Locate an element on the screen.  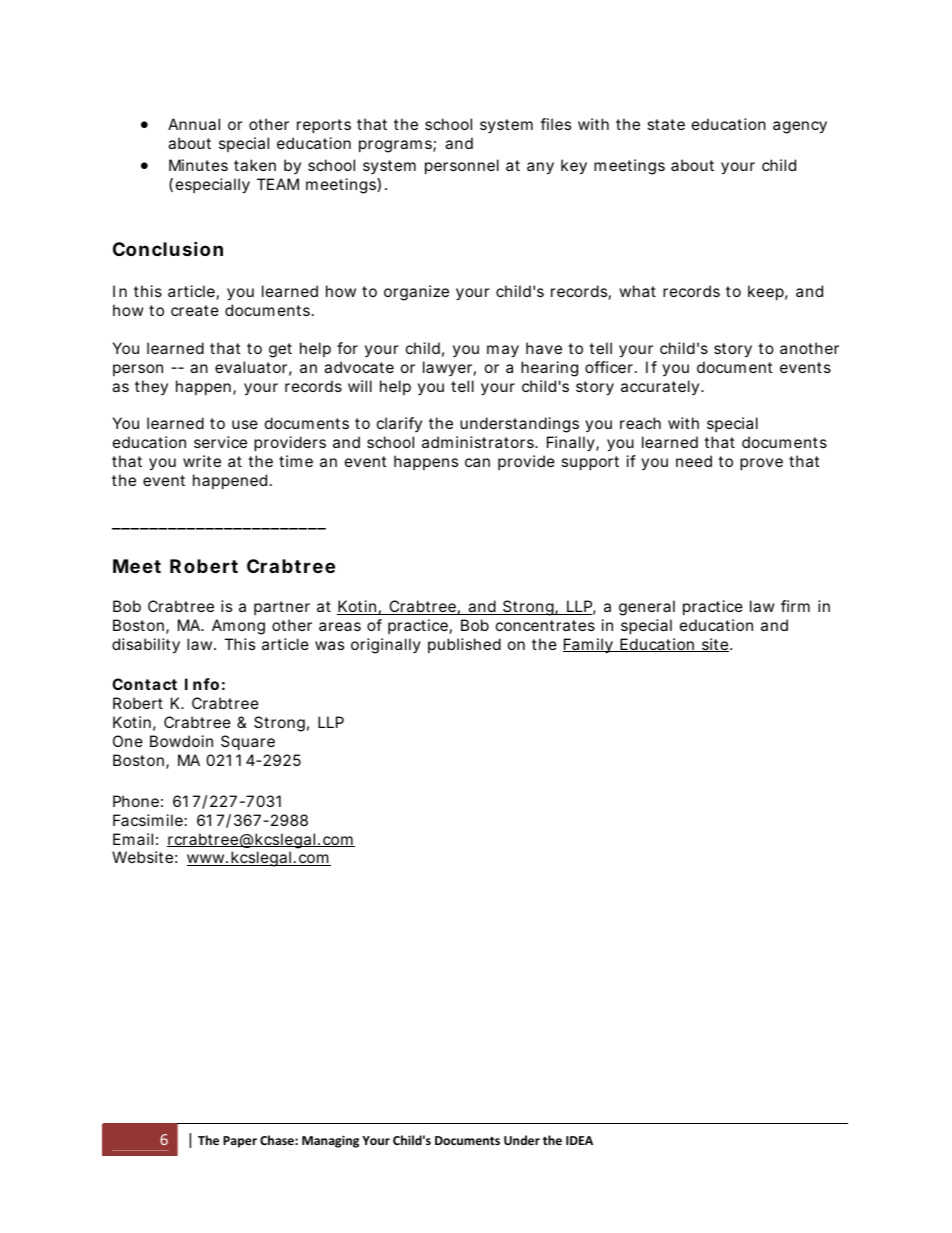
administrators is located at coordinates (479, 442).
